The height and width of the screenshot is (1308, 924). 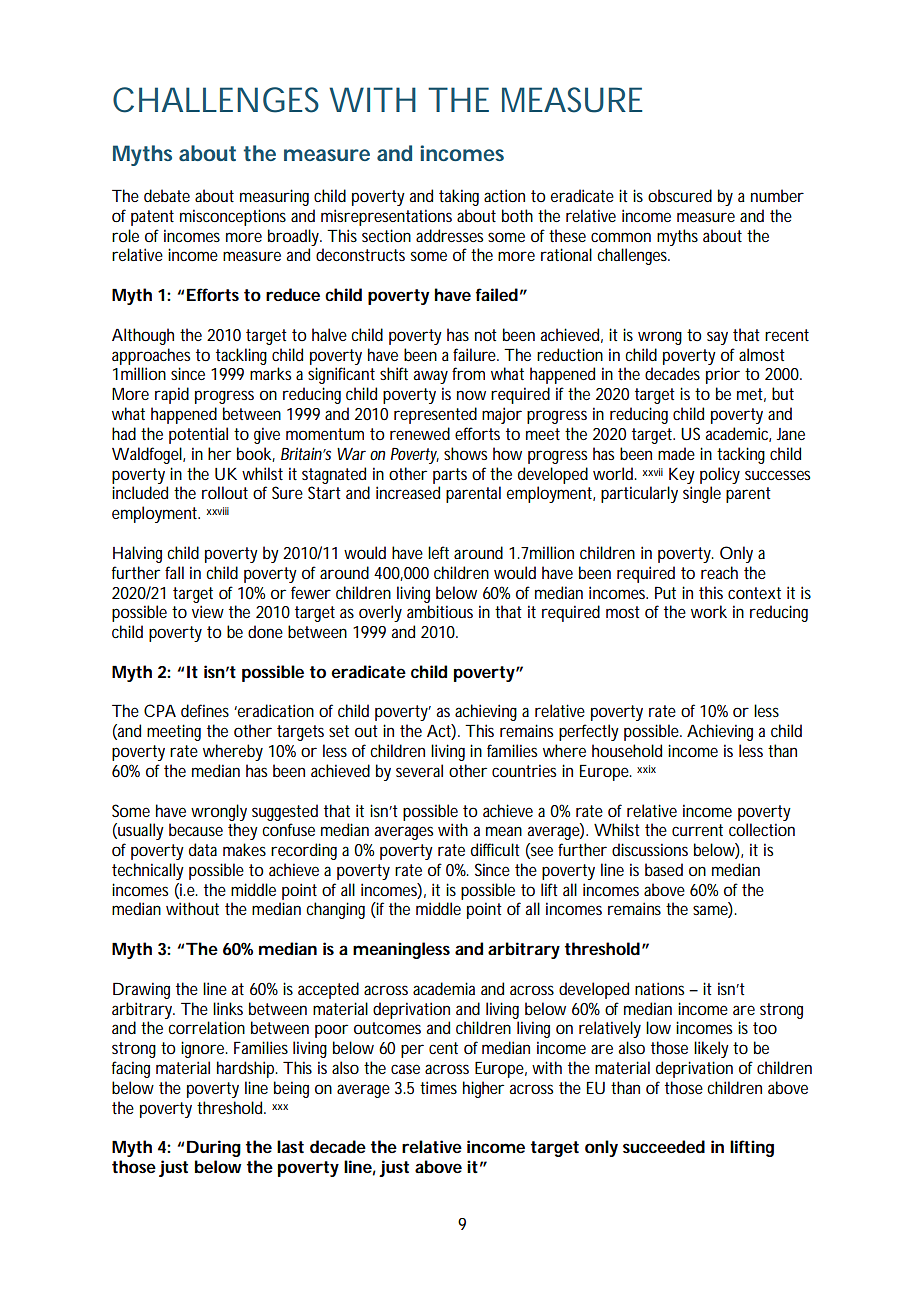 I want to click on difficult, so click(x=495, y=849).
